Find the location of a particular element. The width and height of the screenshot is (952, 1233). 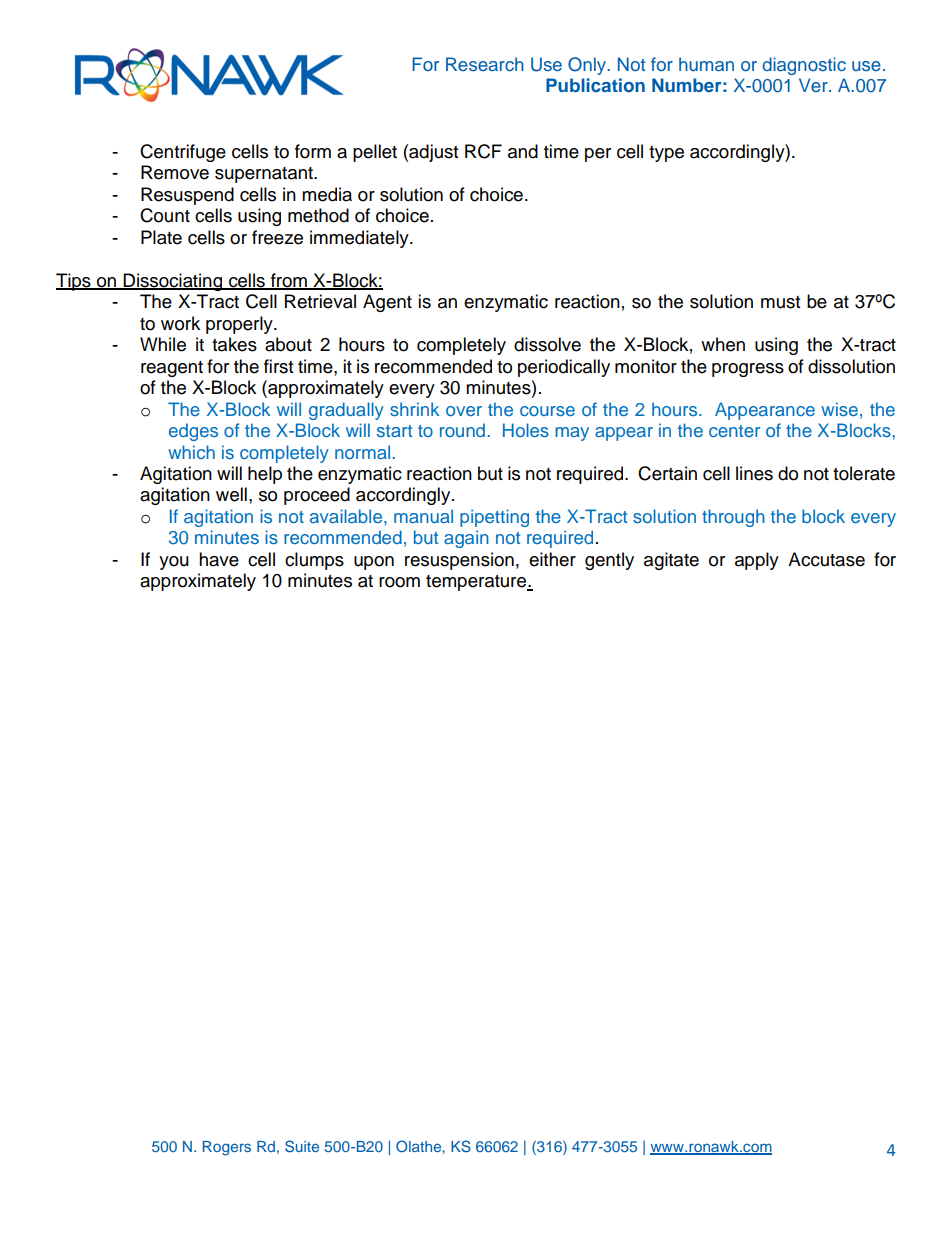

diagnostic is located at coordinates (804, 66).
